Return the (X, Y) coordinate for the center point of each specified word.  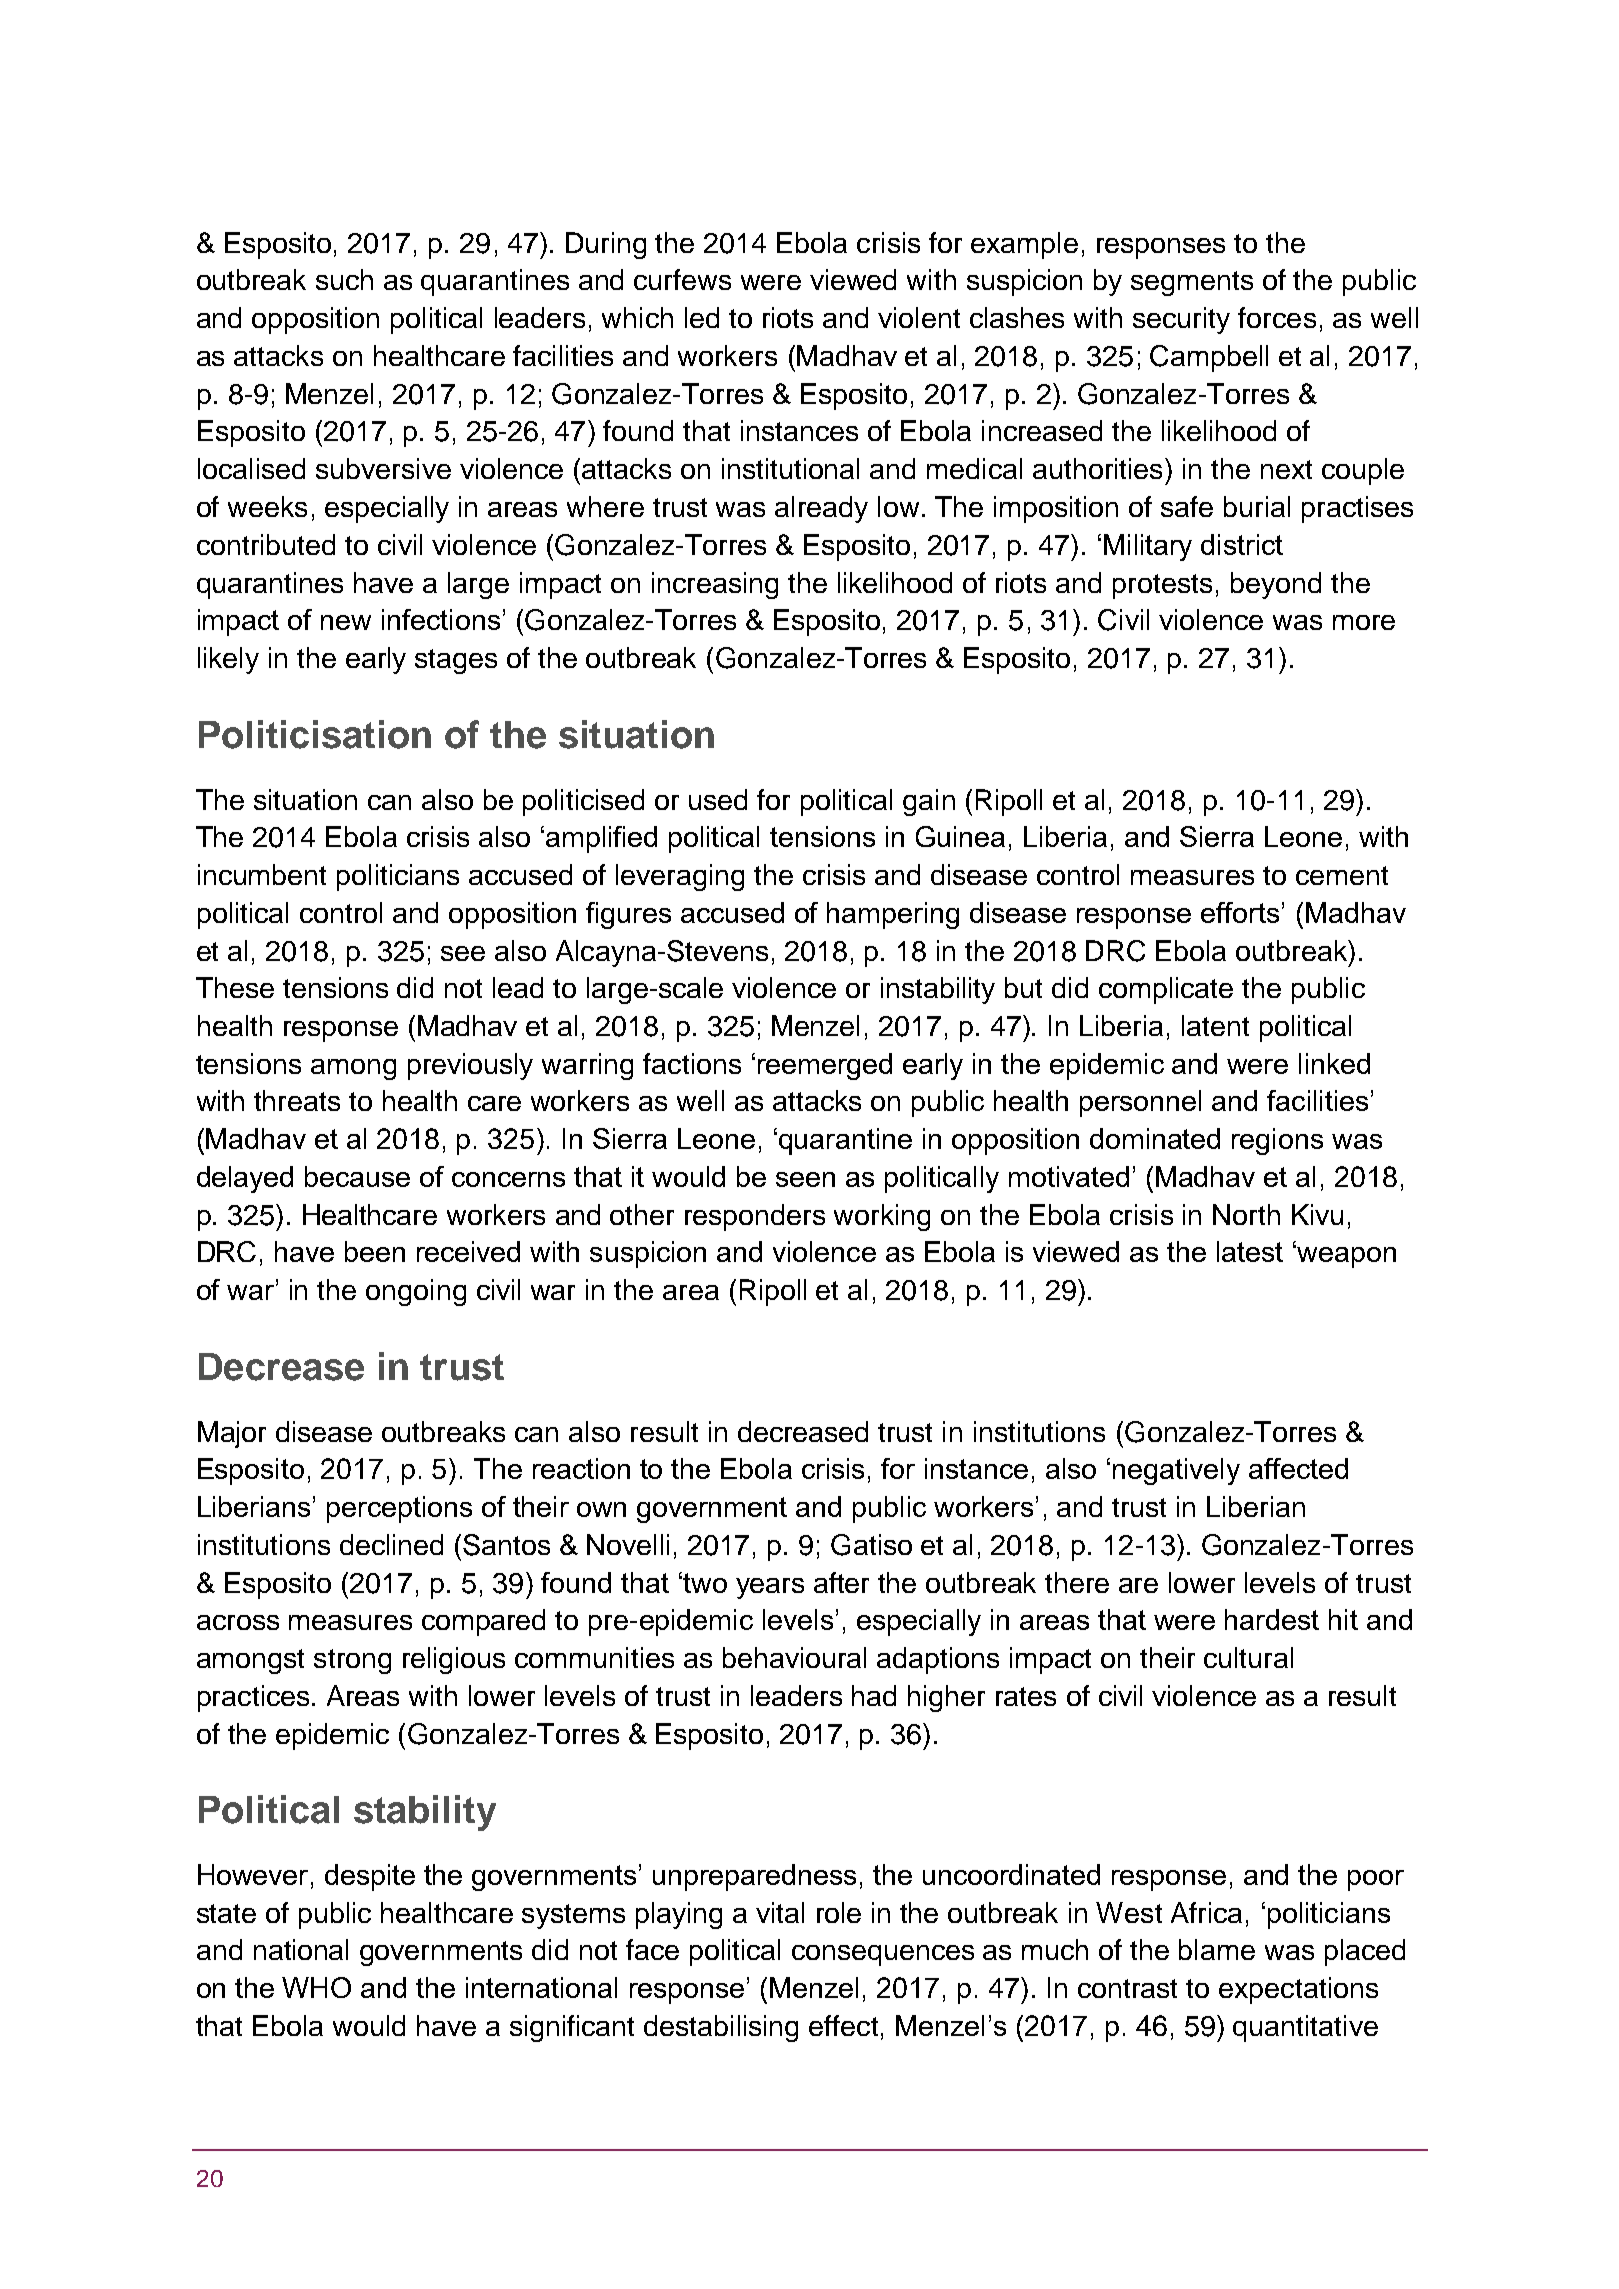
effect (843, 2025)
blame (1217, 1949)
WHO (316, 1987)
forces (1277, 317)
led (702, 317)
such (344, 279)
